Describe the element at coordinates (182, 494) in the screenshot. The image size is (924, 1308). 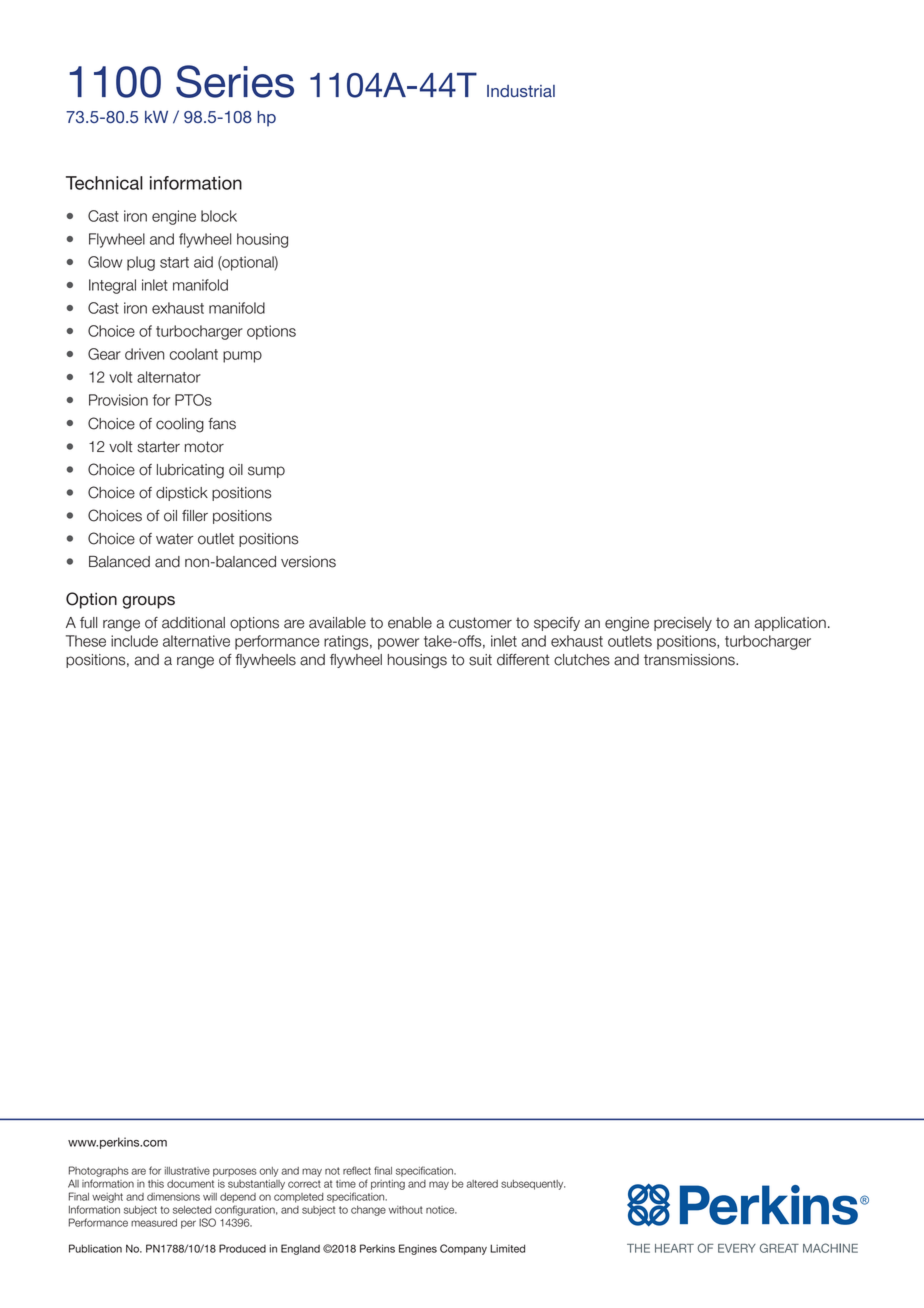
I see `dipstick` at that location.
